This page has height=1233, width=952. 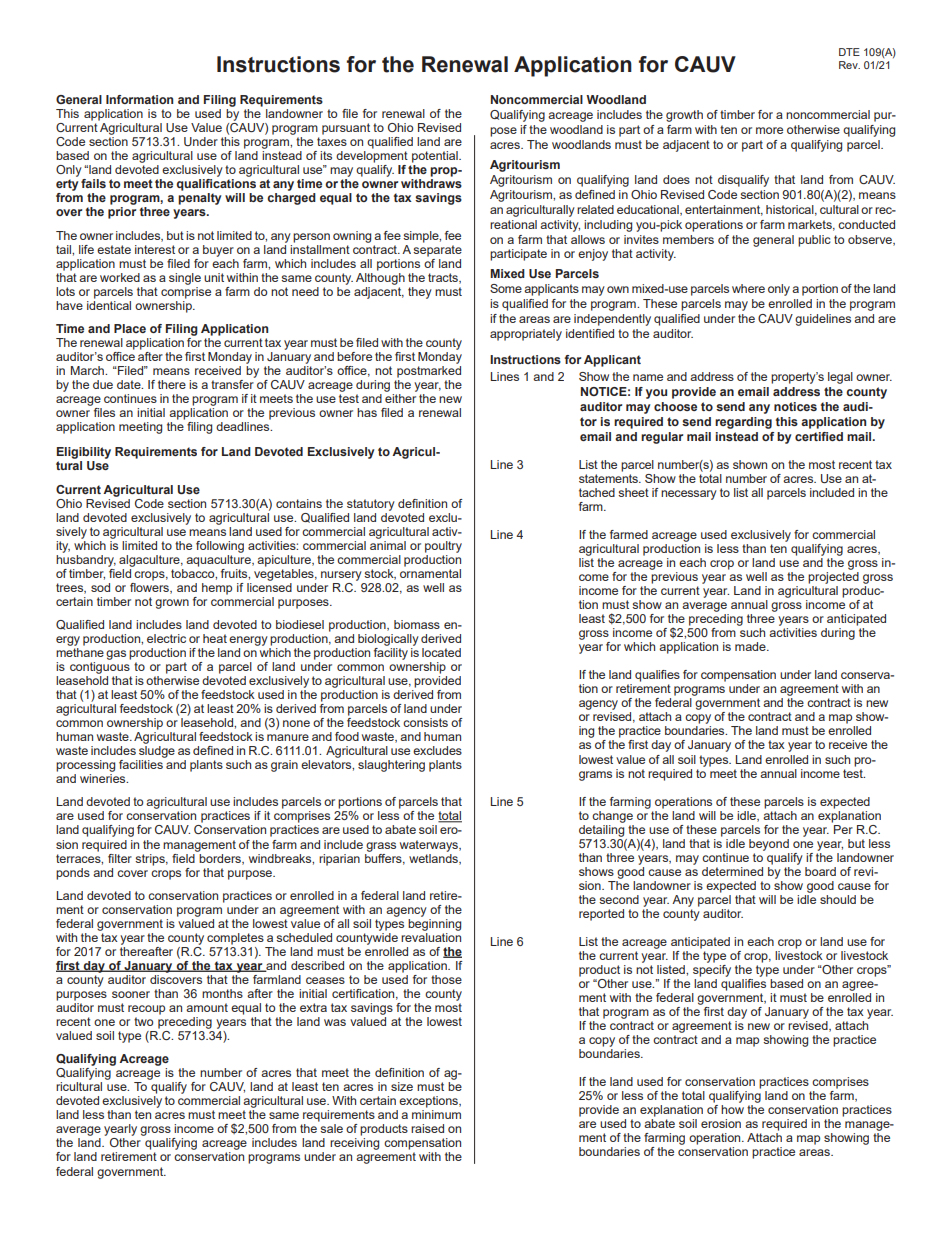 I want to click on potential, so click(x=436, y=157).
